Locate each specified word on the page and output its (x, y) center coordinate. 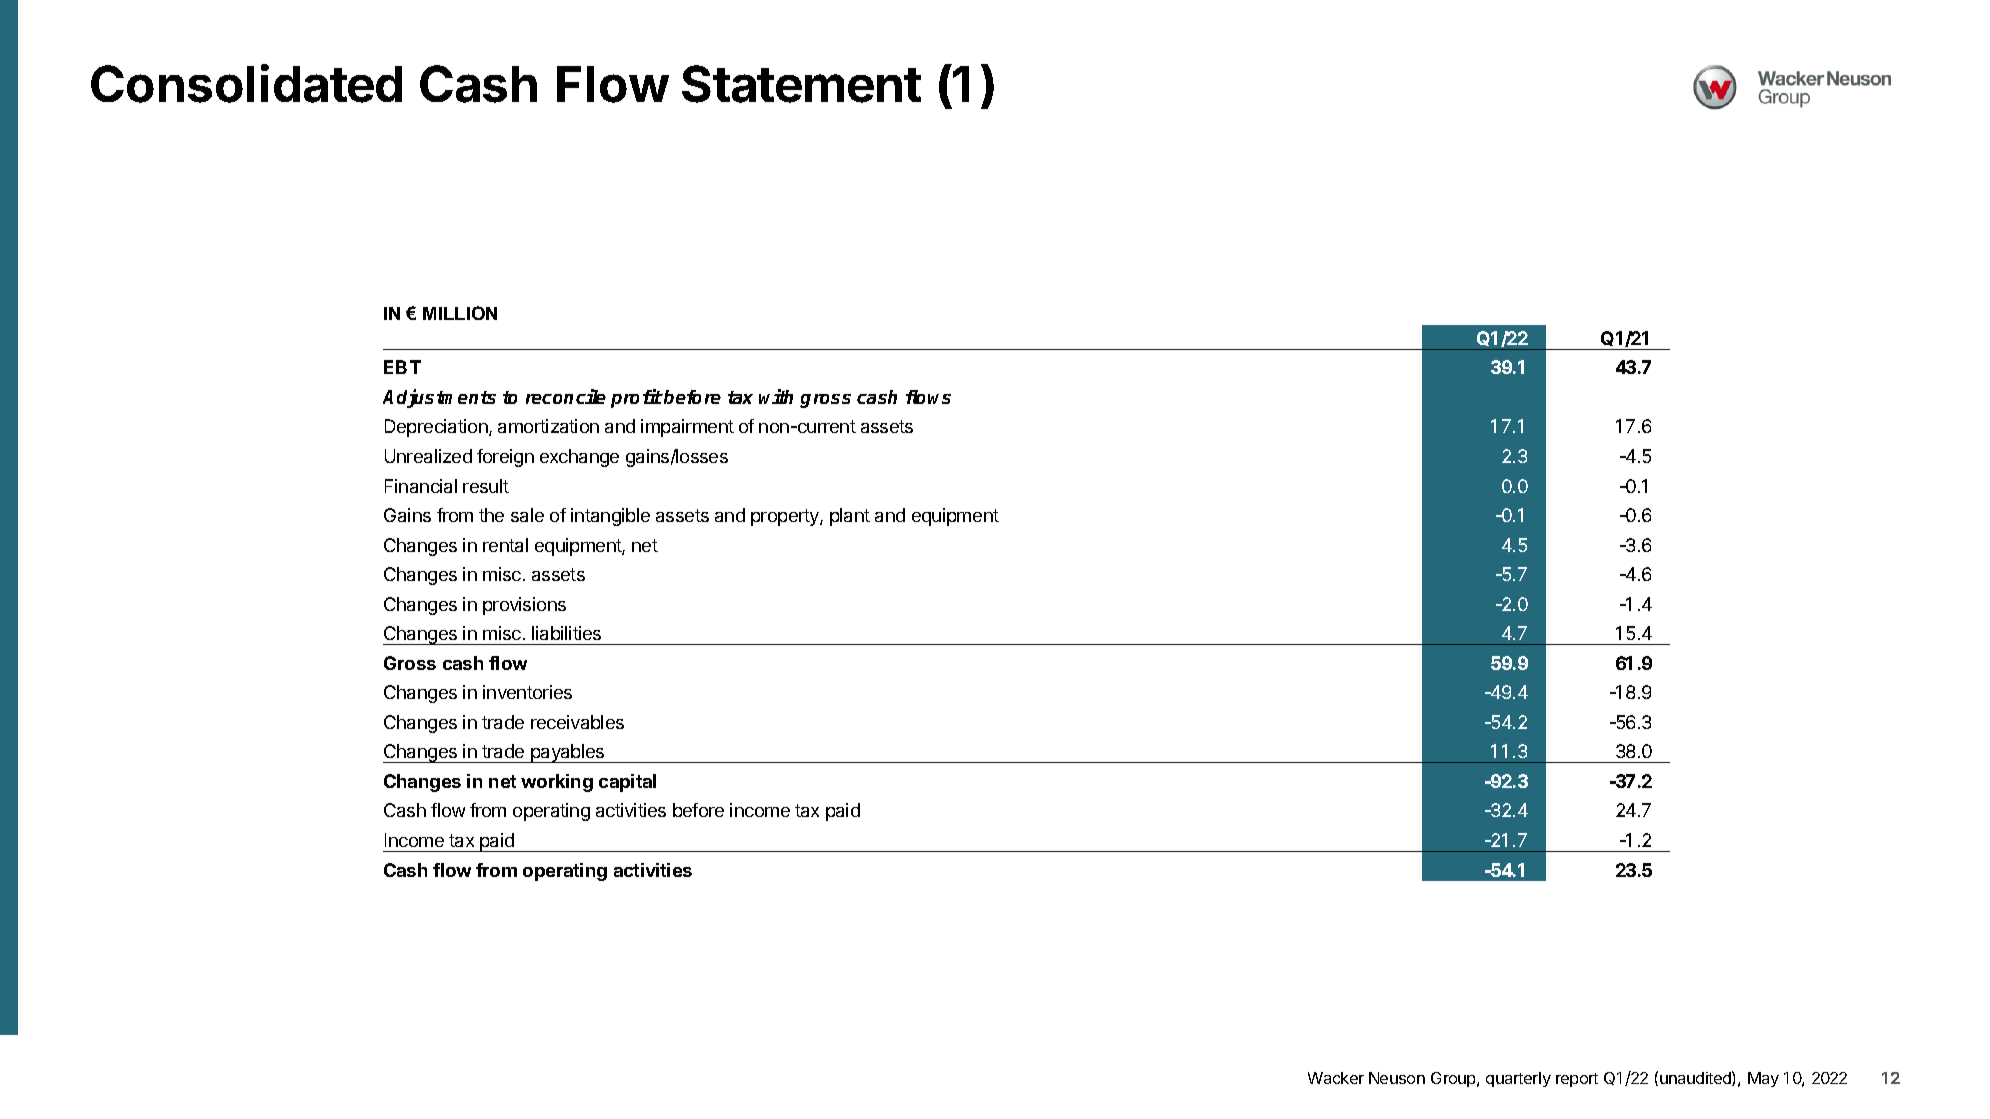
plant (850, 517)
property (786, 517)
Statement (801, 84)
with (776, 396)
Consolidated (246, 83)
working (557, 783)
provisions (524, 606)
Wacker (1336, 1078)
